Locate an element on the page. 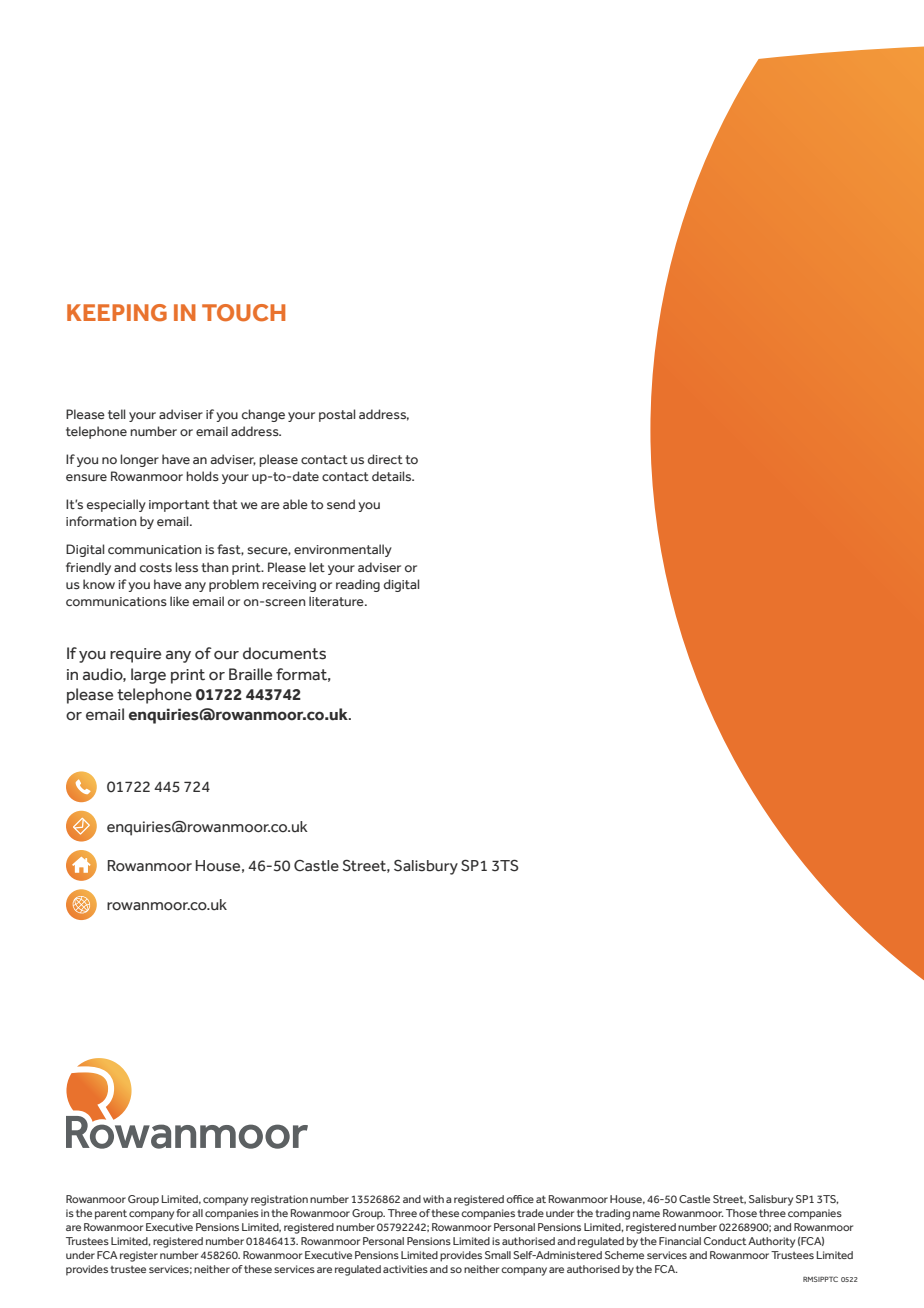 This page has width=924, height=1308. details is located at coordinates (393, 476).
